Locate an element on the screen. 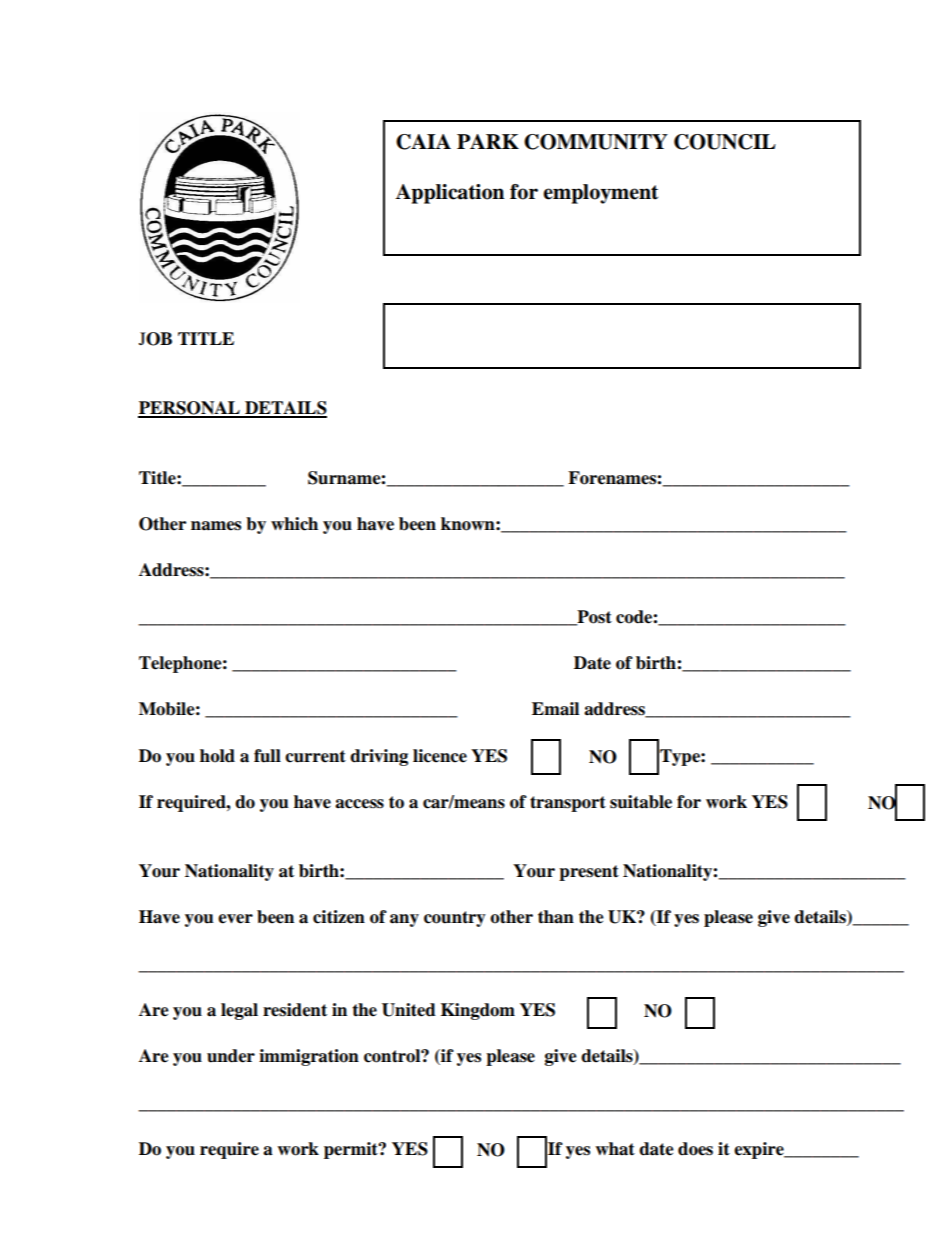 The image size is (952, 1233). full is located at coordinates (267, 756).
